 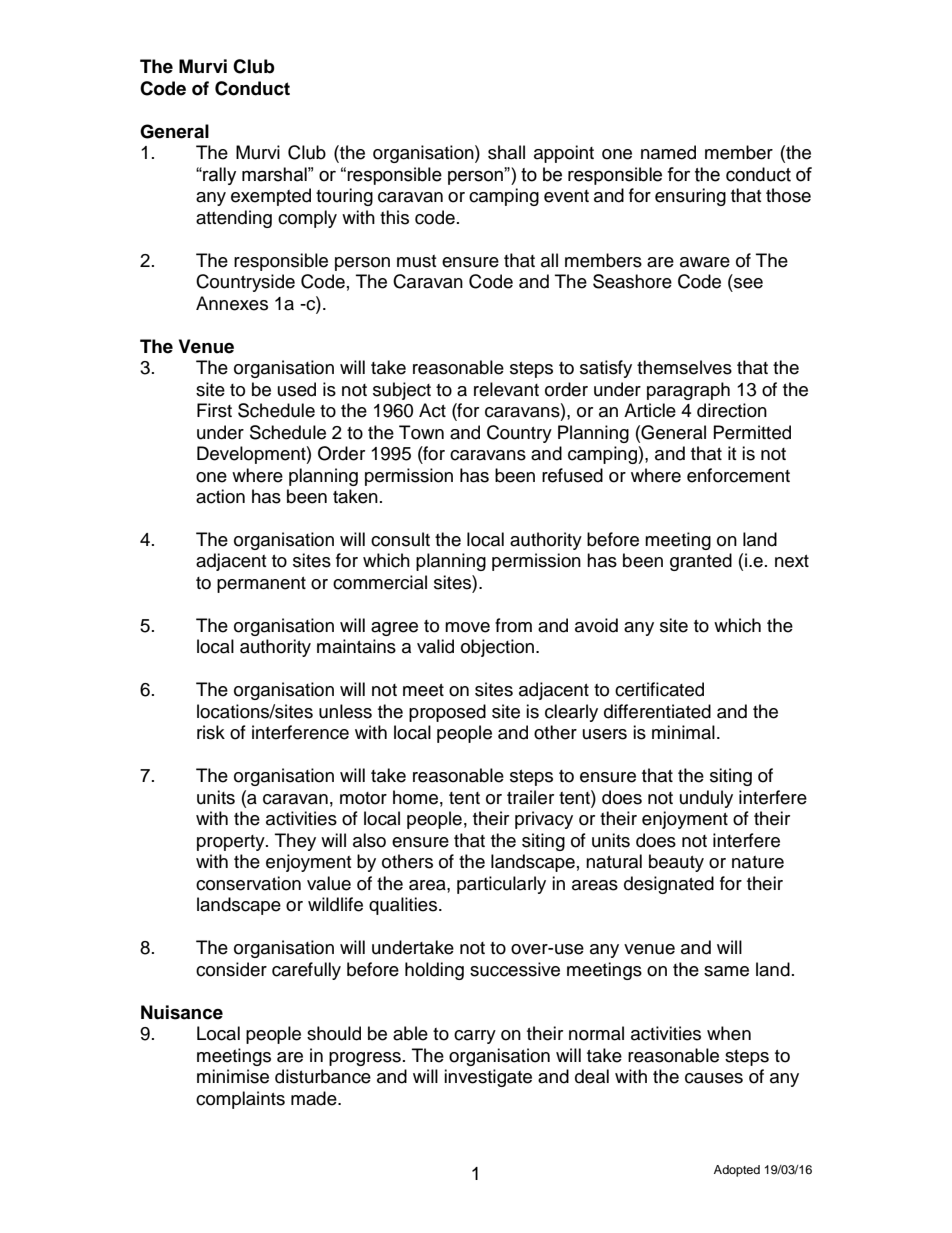 I want to click on themselves, so click(x=684, y=367).
